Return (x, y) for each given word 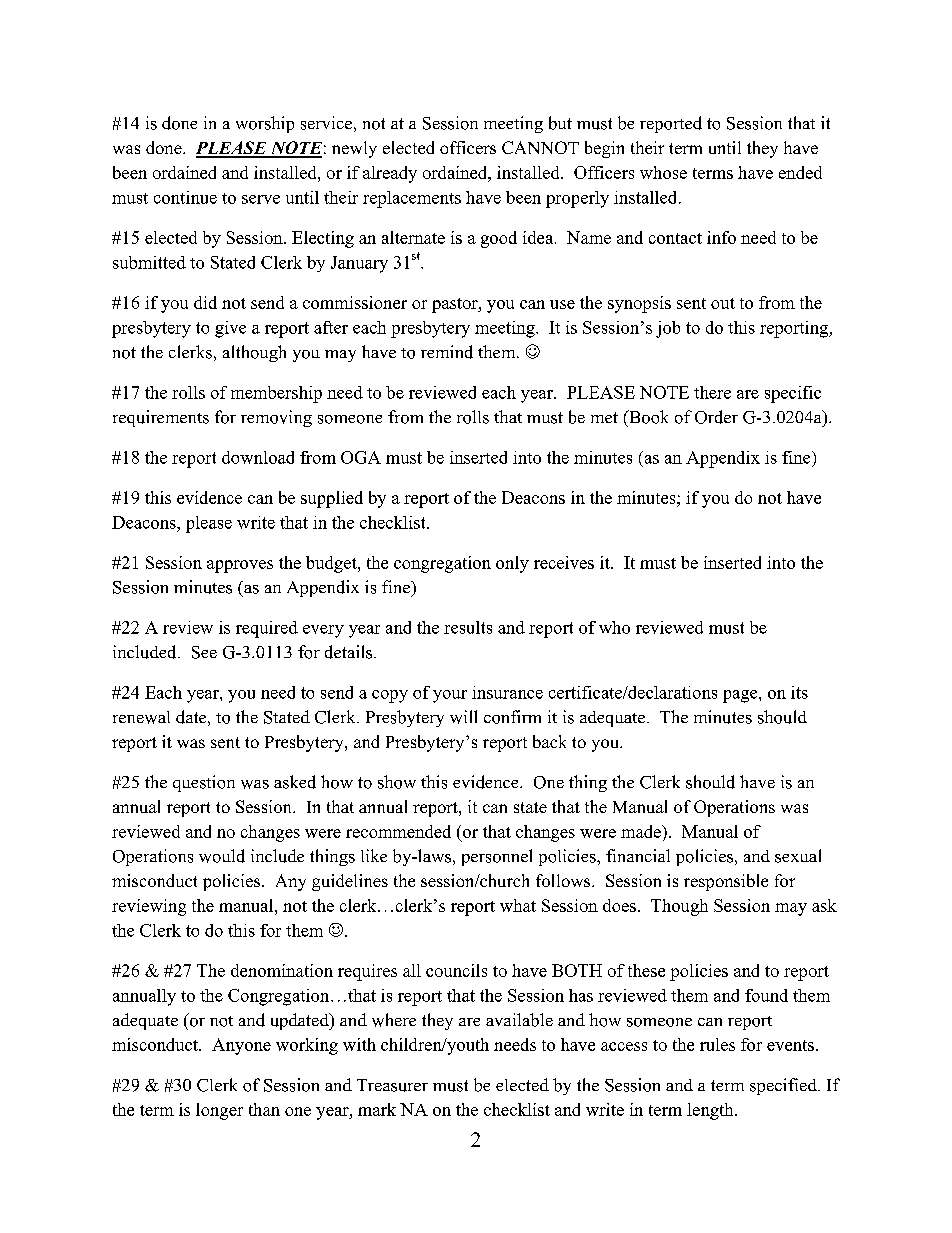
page (741, 696)
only (512, 564)
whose (663, 172)
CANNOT (540, 147)
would (222, 856)
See (204, 652)
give (230, 329)
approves (240, 566)
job (668, 329)
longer (219, 1111)
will (463, 717)
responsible (726, 882)
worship (265, 124)
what (518, 905)
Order (716, 417)
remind (447, 352)
